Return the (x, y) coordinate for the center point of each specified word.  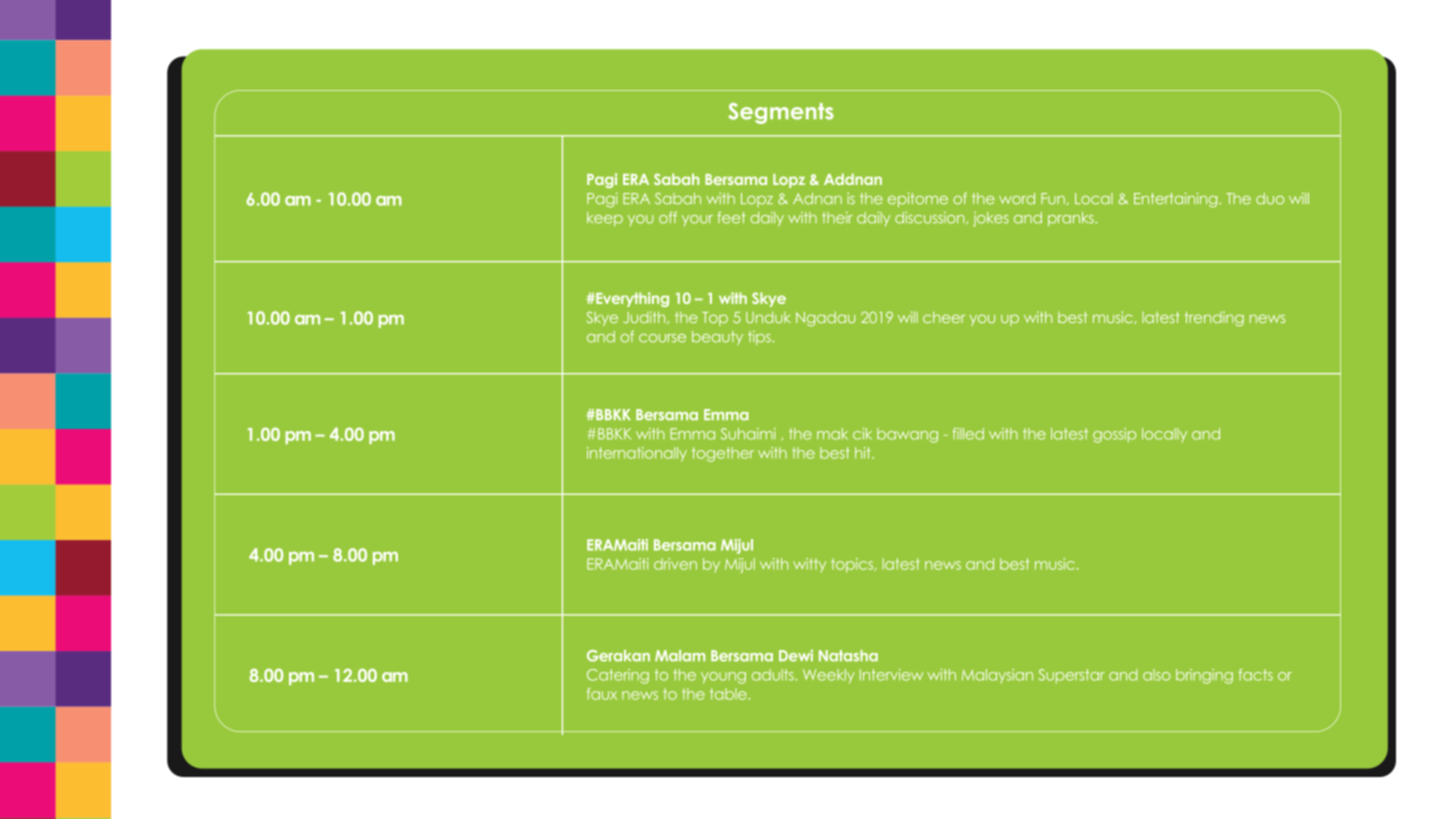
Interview (891, 675)
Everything (631, 299)
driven (675, 564)
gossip (1114, 435)
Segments (781, 113)
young (723, 678)
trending (1214, 318)
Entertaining (1177, 199)
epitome (918, 199)
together (723, 454)
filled (968, 434)
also (1157, 675)
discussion (931, 218)
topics (853, 565)
